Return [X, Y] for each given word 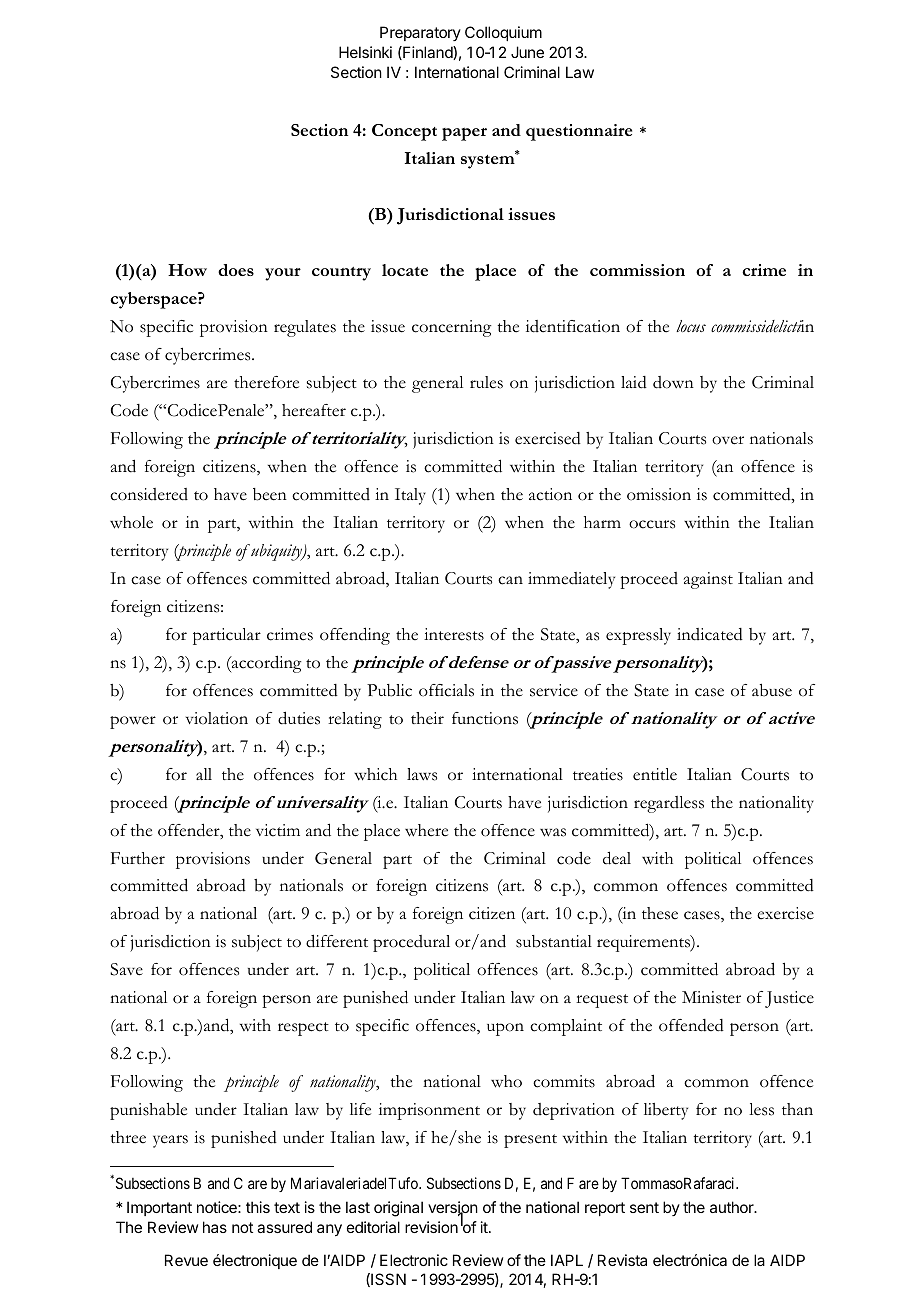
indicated [710, 634]
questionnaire [579, 132]
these [660, 913]
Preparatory [420, 33]
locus [691, 326]
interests [454, 634]
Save [126, 969]
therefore [266, 382]
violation [217, 718]
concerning [451, 328]
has [215, 1227]
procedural [411, 943]
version [453, 1208]
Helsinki [365, 52]
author [733, 1207]
